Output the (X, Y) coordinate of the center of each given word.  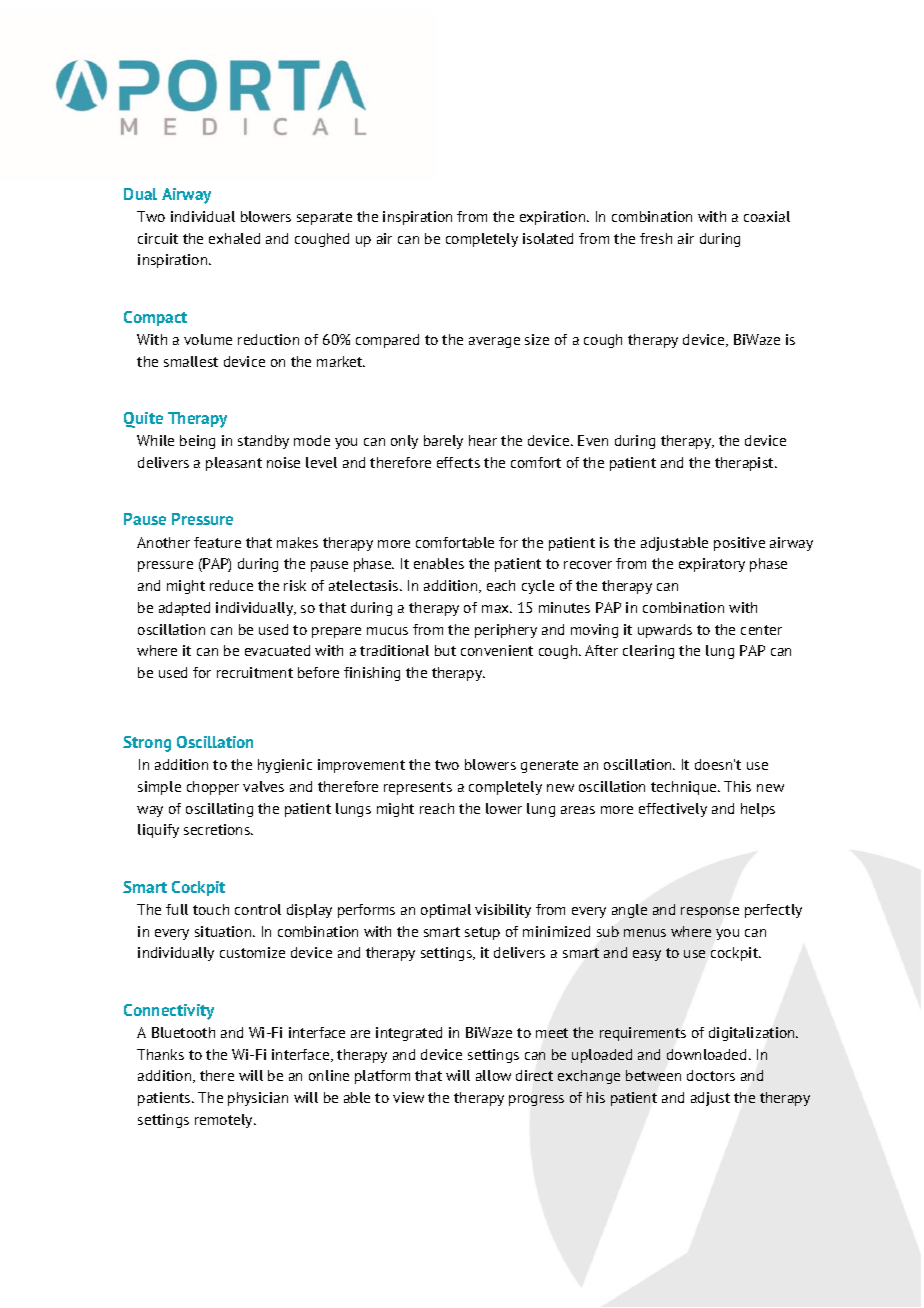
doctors (711, 1075)
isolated (548, 238)
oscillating (219, 810)
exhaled (234, 238)
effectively (673, 810)
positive (739, 544)
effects (458, 462)
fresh (656, 238)
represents (418, 788)
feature (217, 542)
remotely (225, 1121)
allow (493, 1075)
